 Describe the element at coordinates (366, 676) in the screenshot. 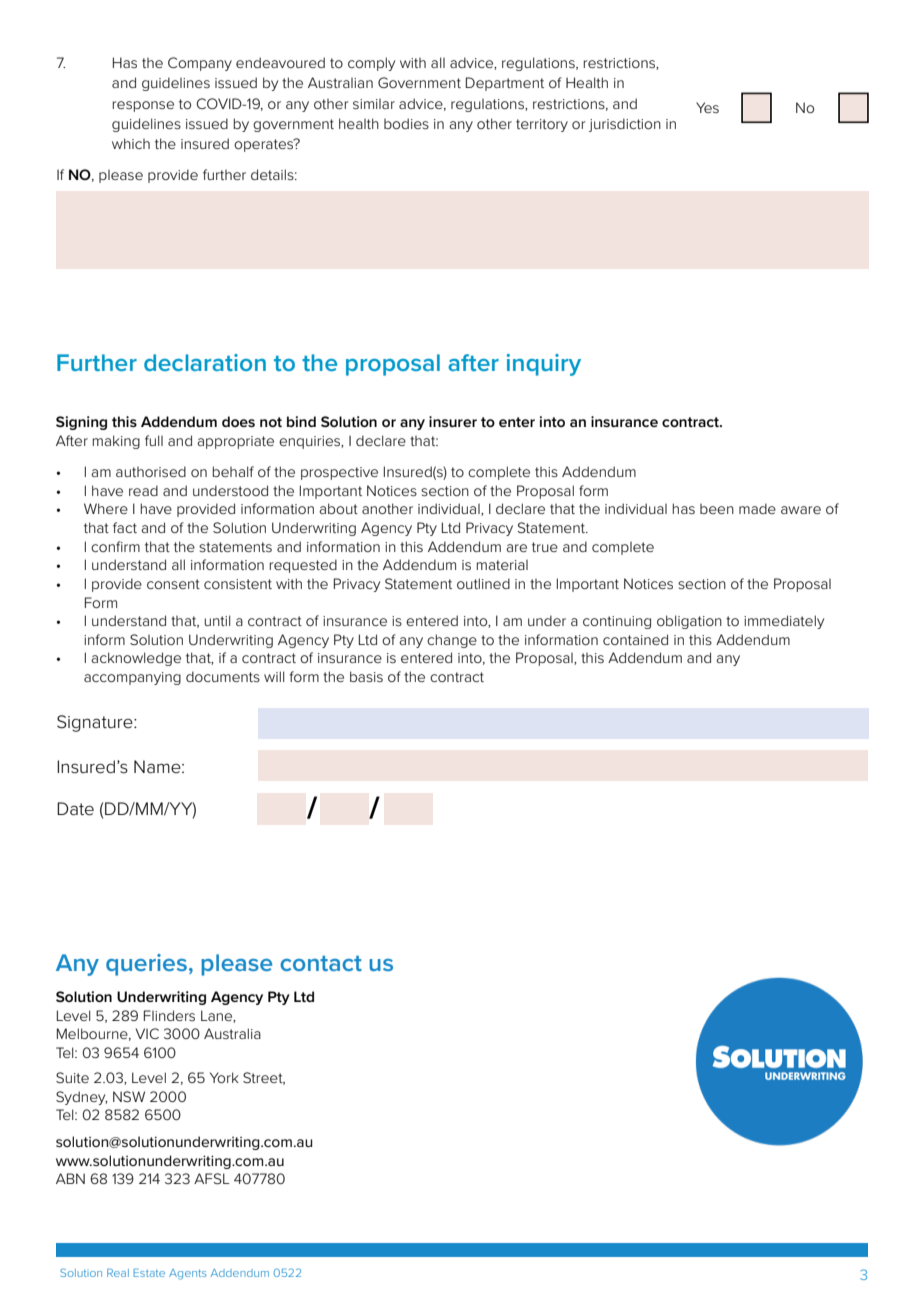

I see `basis` at that location.
